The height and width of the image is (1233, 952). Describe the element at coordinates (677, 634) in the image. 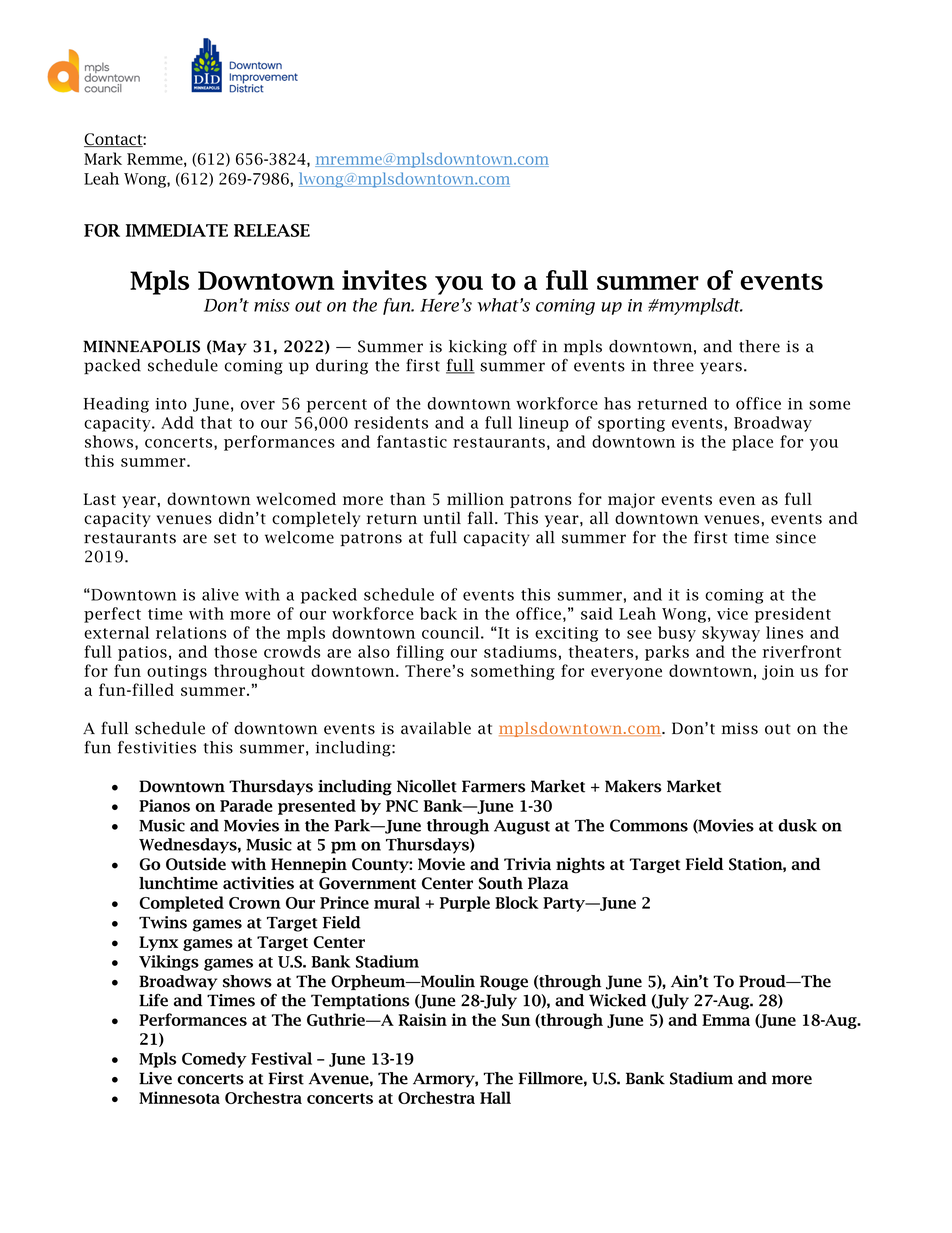

I see `busy` at that location.
